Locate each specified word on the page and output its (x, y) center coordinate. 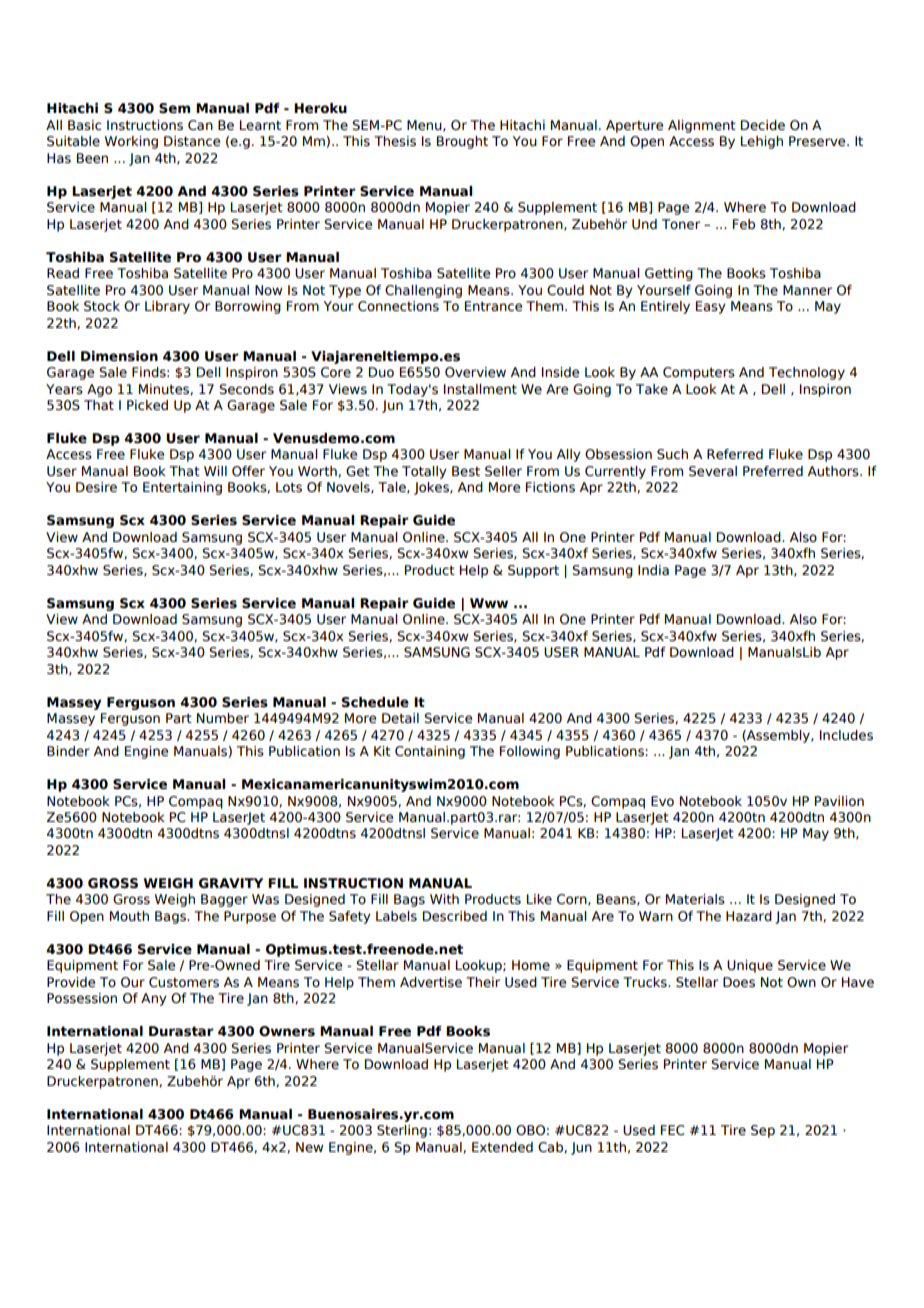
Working (131, 142)
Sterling (402, 1131)
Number (223, 718)
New (309, 1147)
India (653, 570)
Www (489, 603)
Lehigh (762, 142)
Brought (462, 142)
